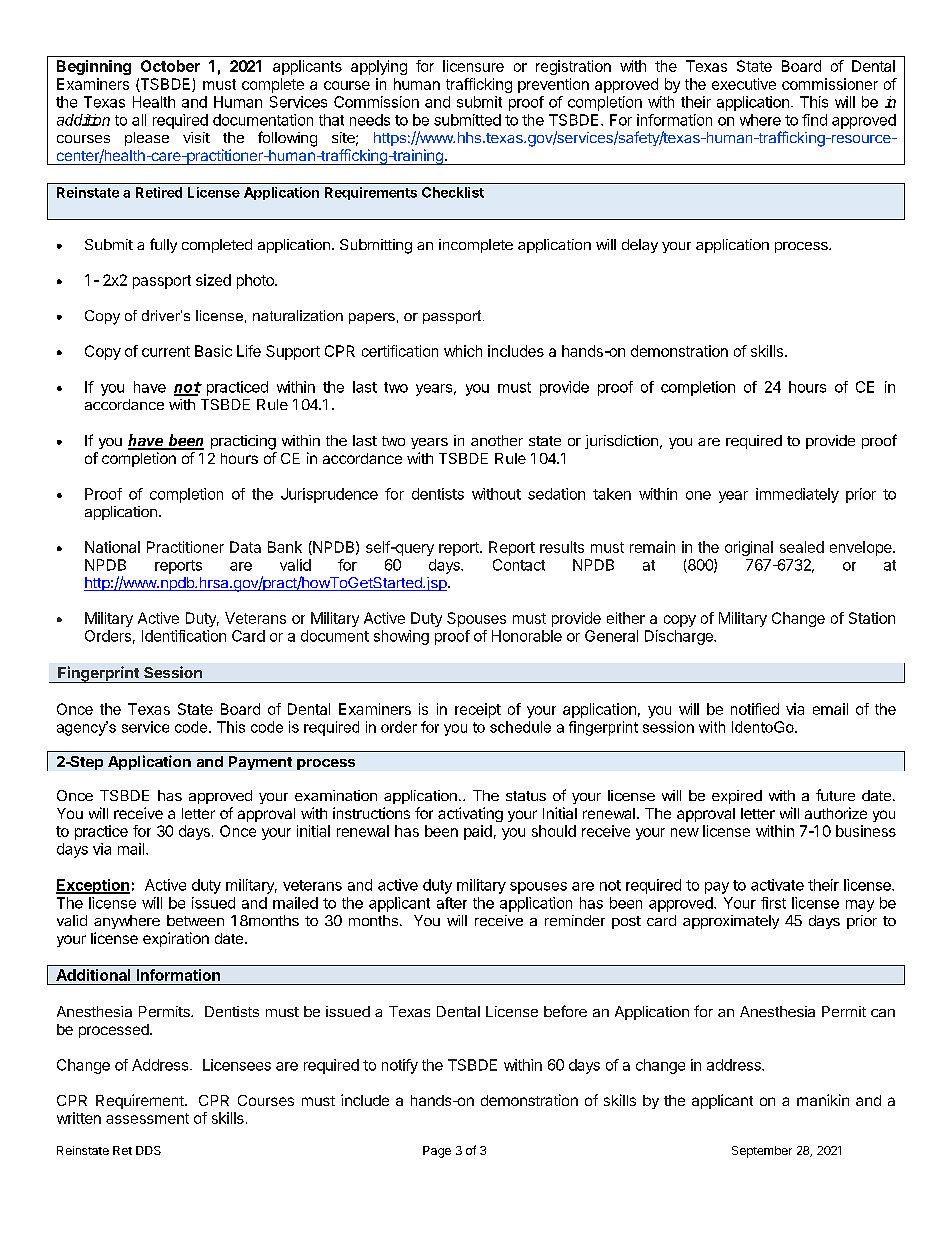 Image resolution: width=952 pixels, height=1233 pixels. I want to click on September, so click(762, 1152).
